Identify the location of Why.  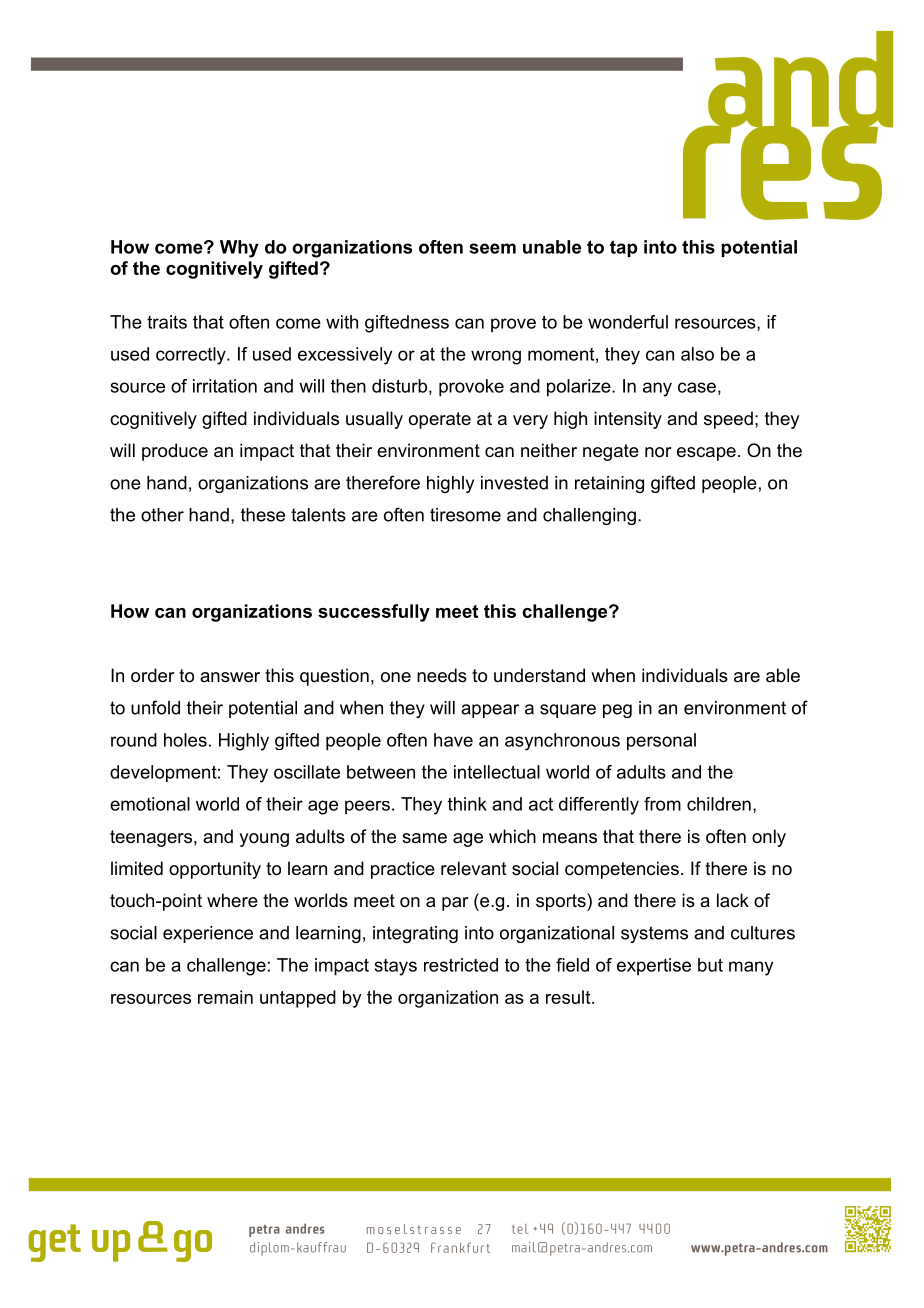
(239, 249).
